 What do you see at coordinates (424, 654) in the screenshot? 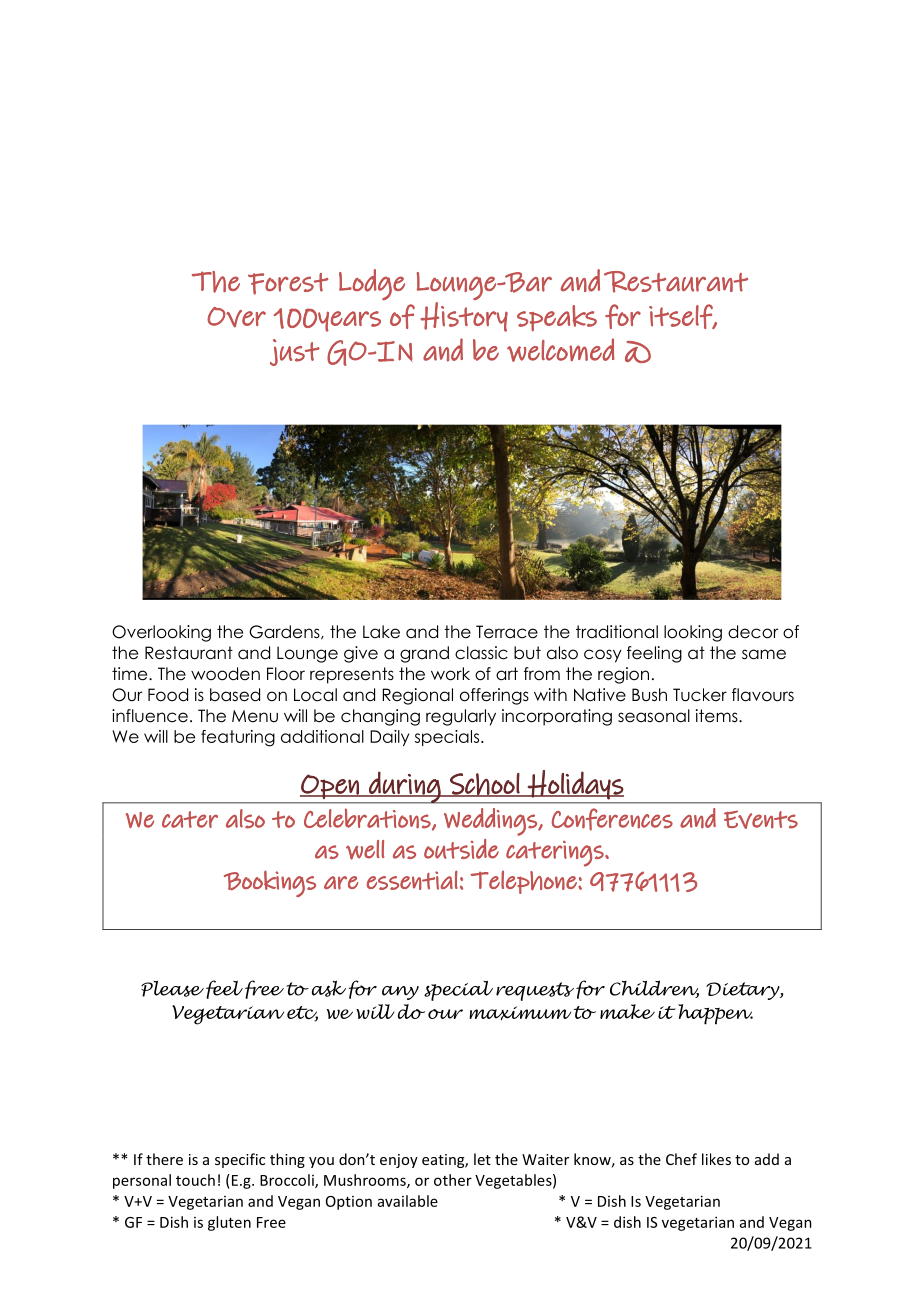
I see `grand` at bounding box center [424, 654].
